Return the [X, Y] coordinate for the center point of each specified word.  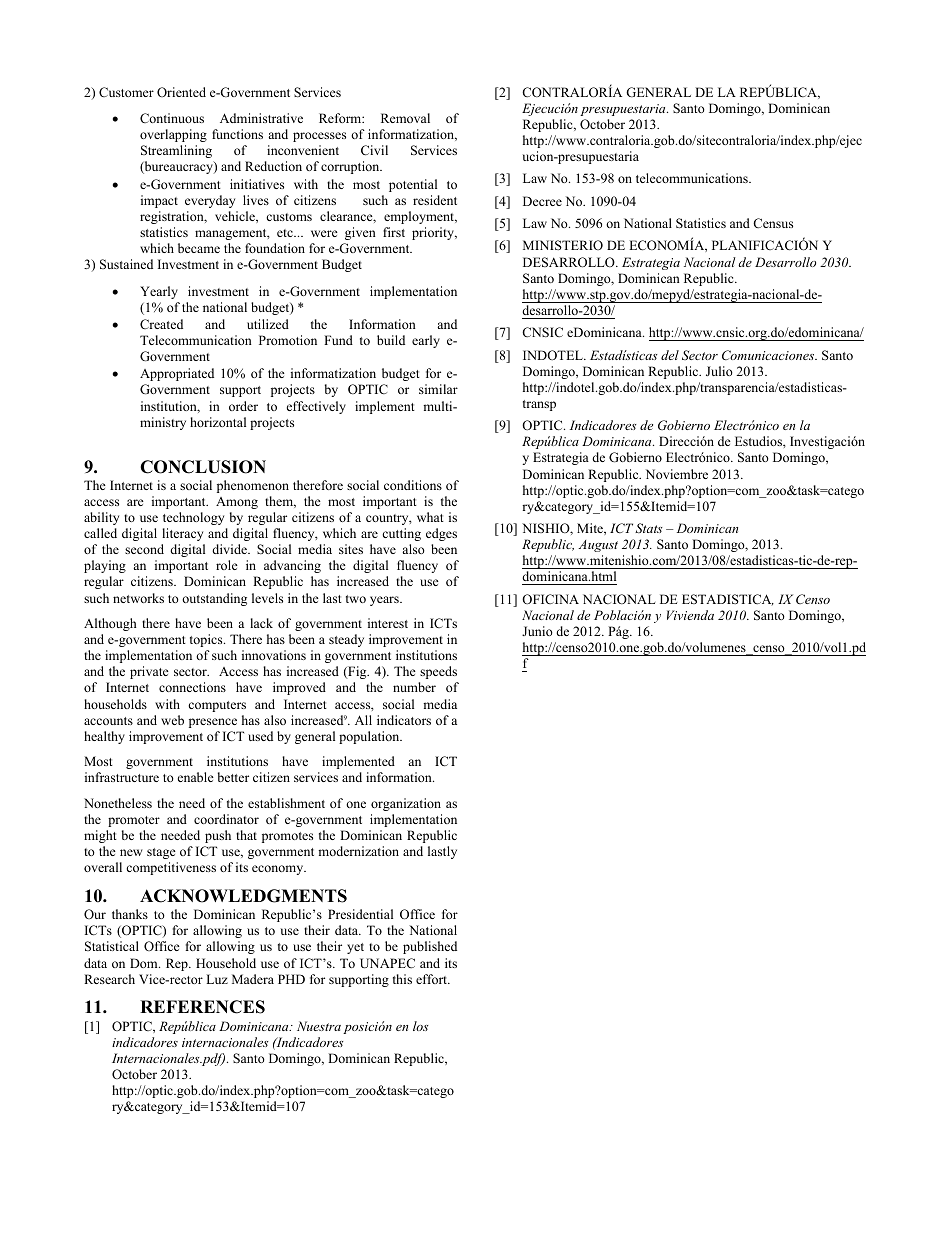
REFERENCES [202, 1007]
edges [441, 534]
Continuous [172, 118]
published [430, 947]
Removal [405, 118]
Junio [537, 631]
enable [196, 777]
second [144, 549]
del [670, 355]
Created [161, 324]
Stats [648, 528]
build [391, 340]
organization [406, 804]
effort [432, 979]
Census [773, 223]
